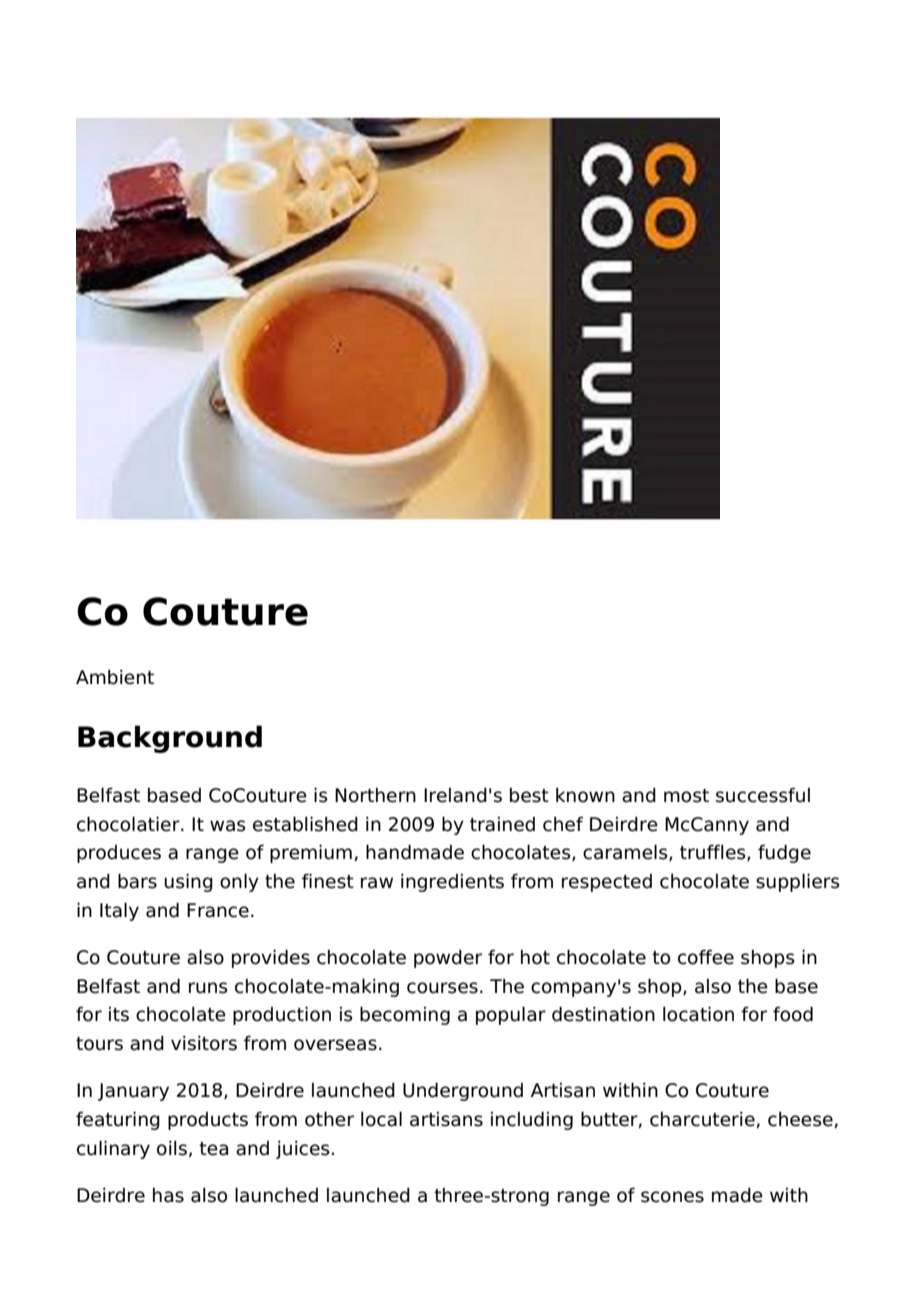 This document has width=924, height=1308. What do you see at coordinates (375, 795) in the document?
I see `Northern` at bounding box center [375, 795].
